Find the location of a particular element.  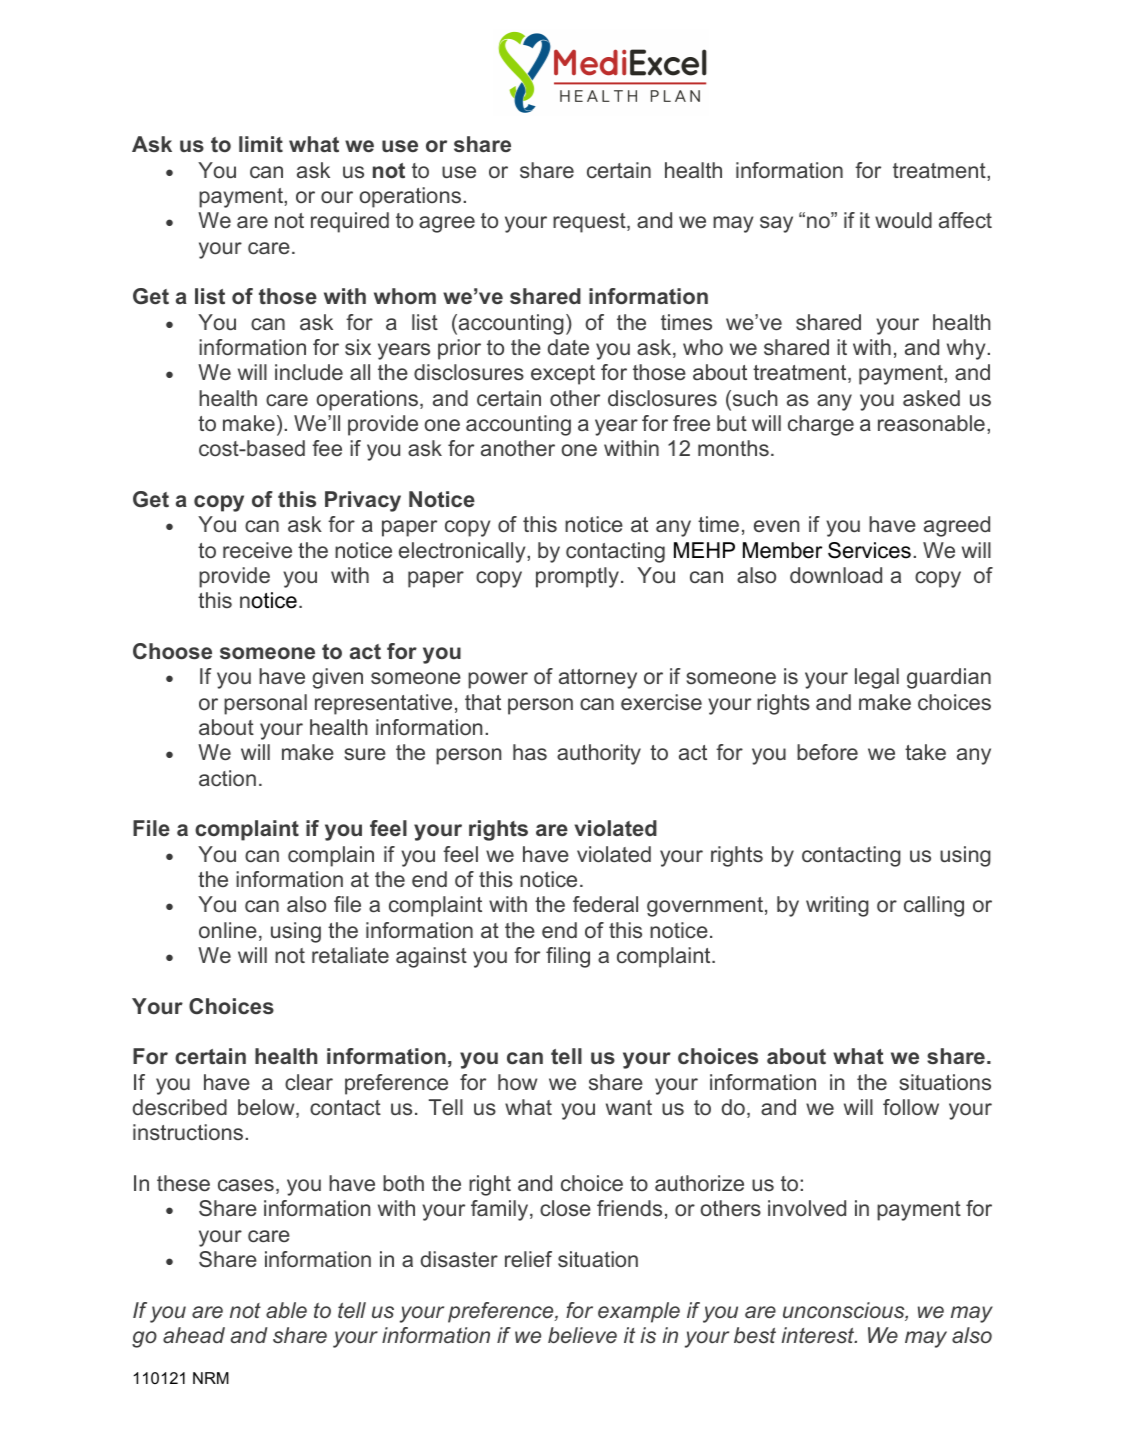

would is located at coordinates (903, 220).
